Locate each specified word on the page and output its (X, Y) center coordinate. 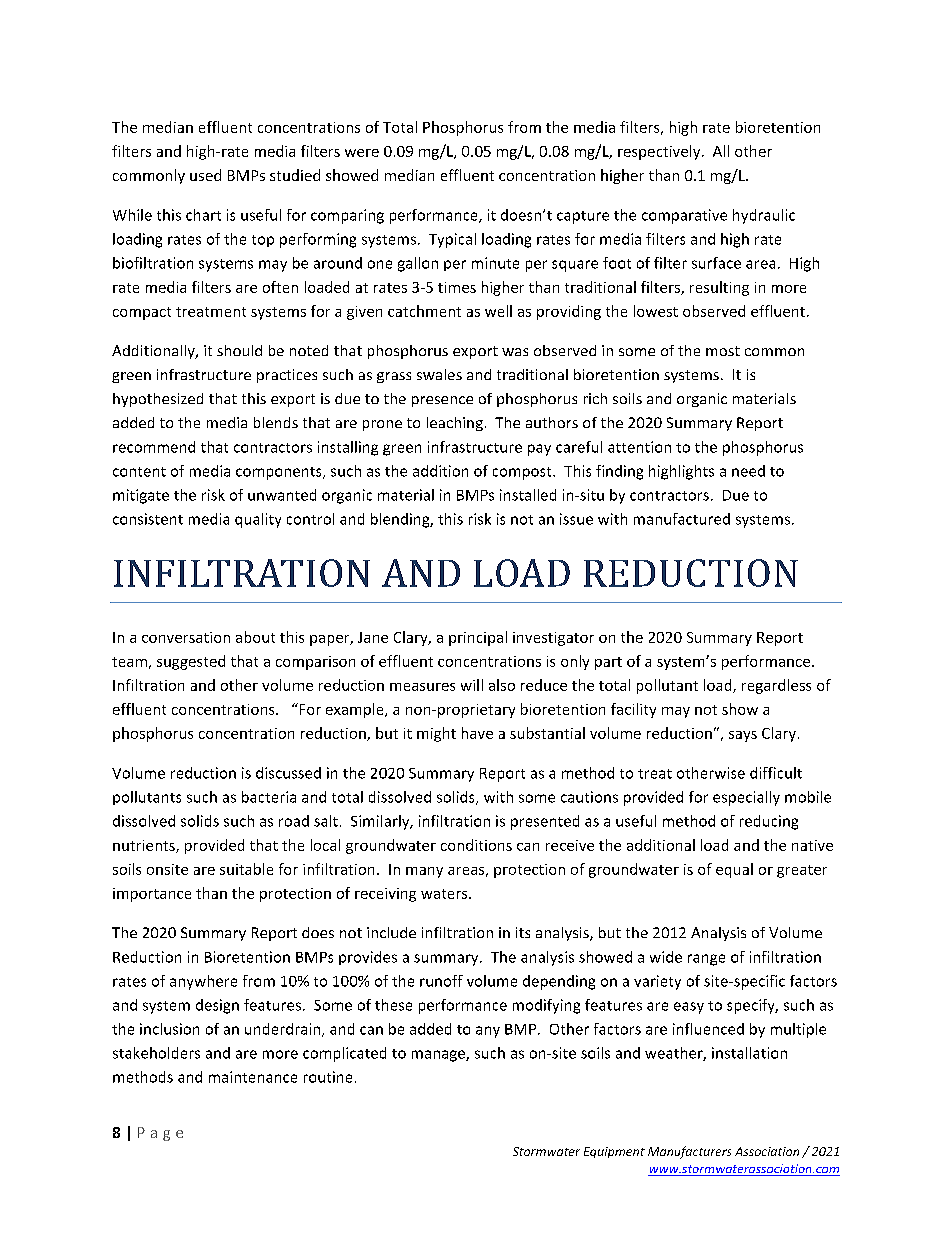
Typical (452, 240)
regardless (776, 686)
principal (478, 638)
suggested (191, 662)
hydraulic (764, 216)
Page (160, 1134)
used (205, 175)
